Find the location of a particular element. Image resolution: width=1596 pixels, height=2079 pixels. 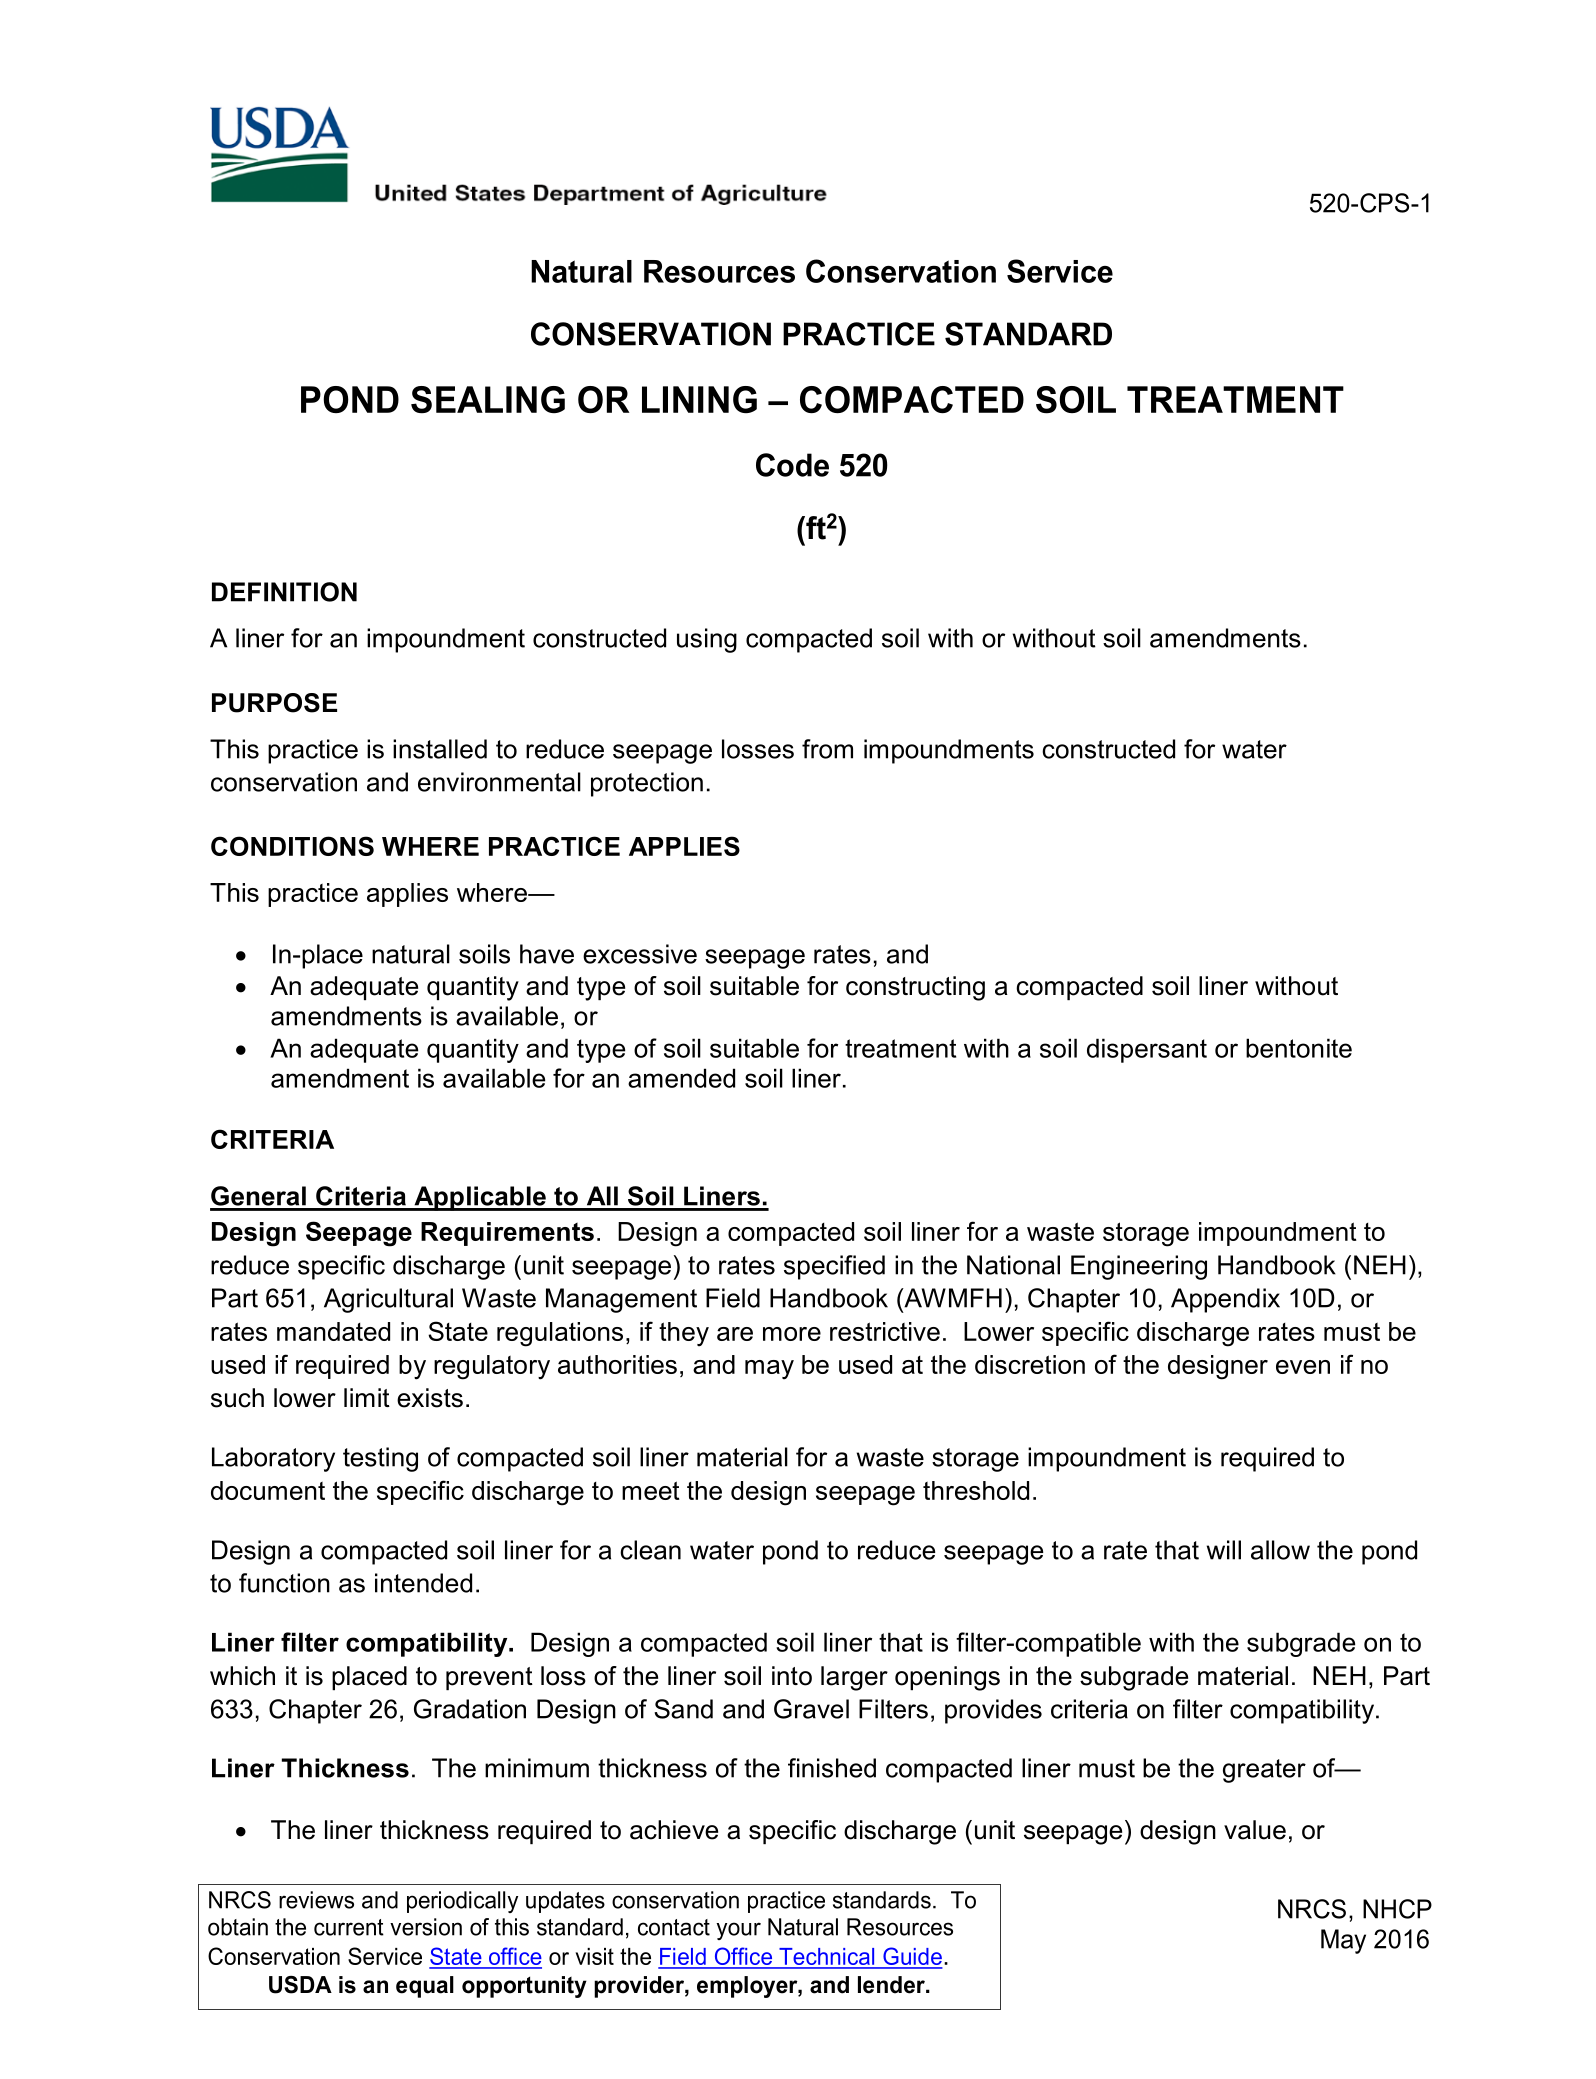

current is located at coordinates (349, 1927).
